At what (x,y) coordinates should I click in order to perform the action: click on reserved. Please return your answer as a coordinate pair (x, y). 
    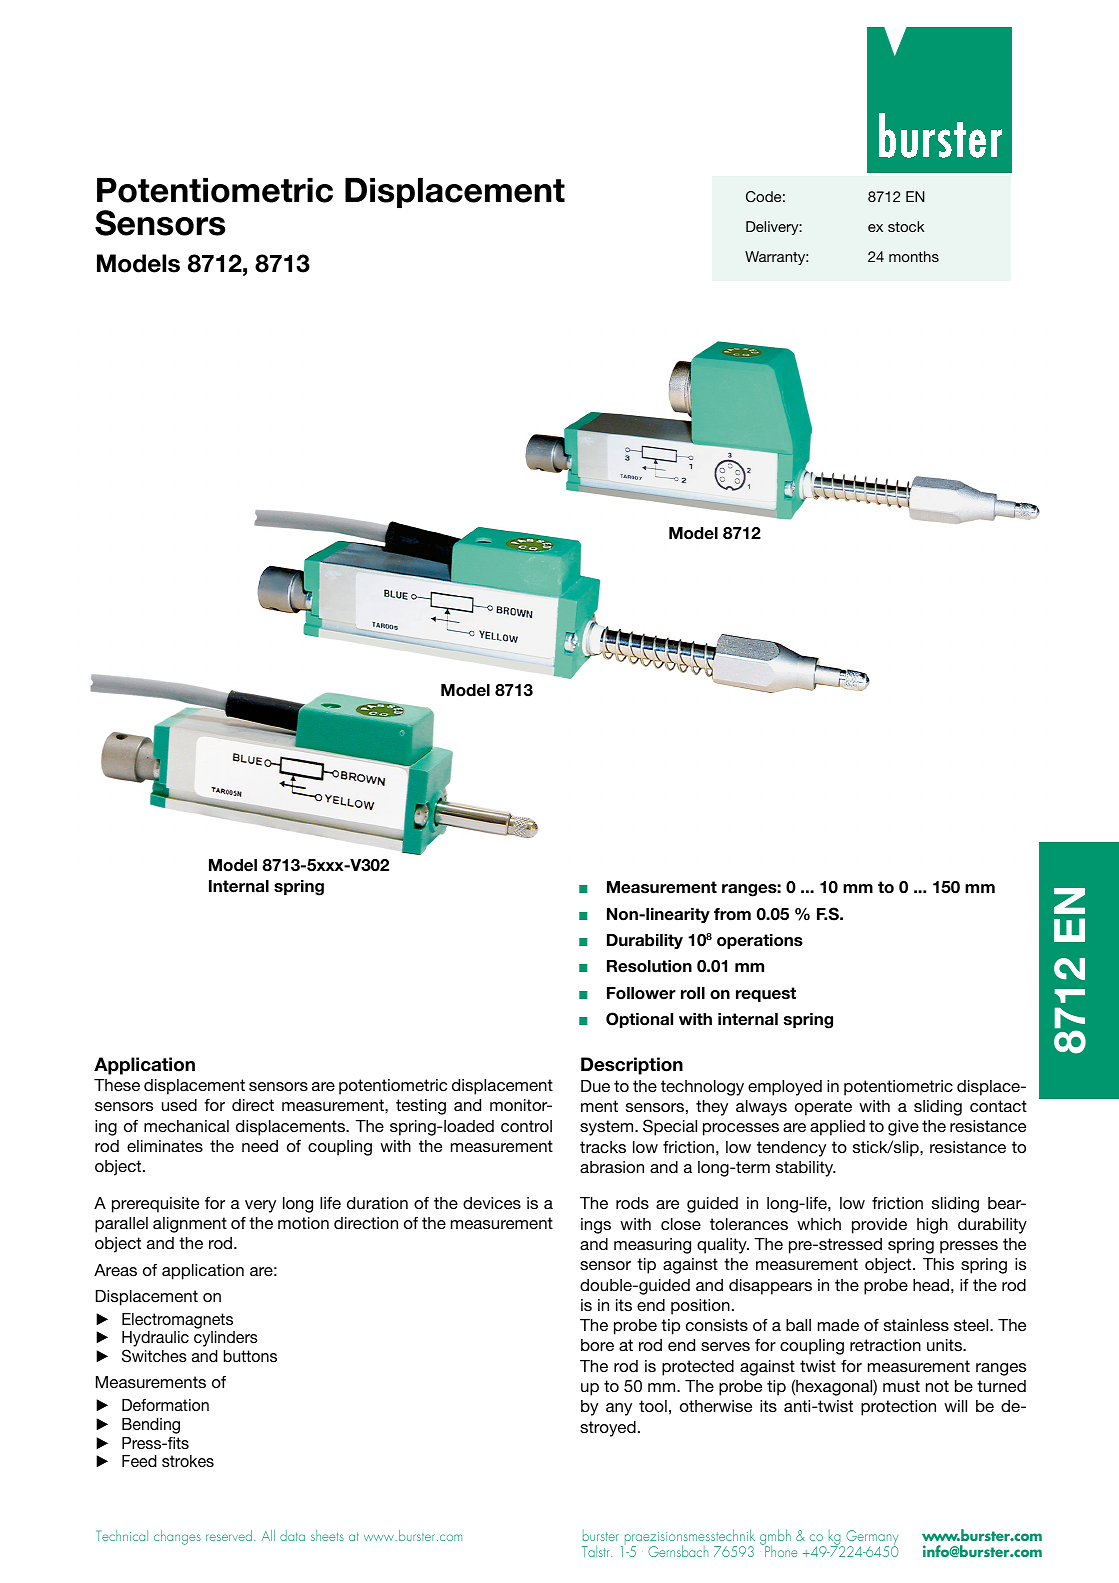
    Looking at the image, I should click on (229, 1535).
